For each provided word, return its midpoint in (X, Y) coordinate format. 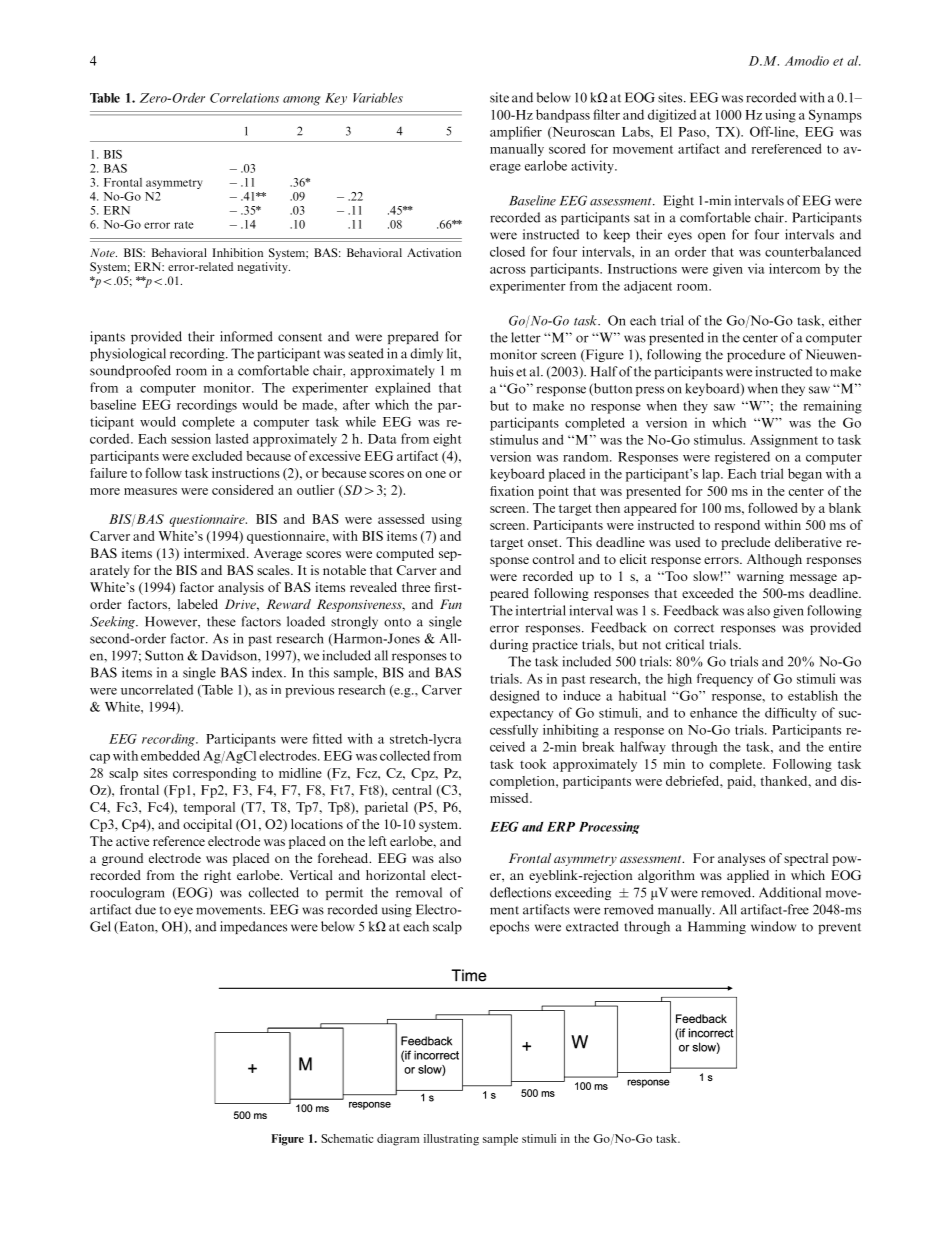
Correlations (244, 98)
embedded (170, 755)
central (411, 790)
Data (382, 439)
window (773, 926)
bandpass (563, 116)
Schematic (347, 1138)
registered (742, 458)
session (191, 438)
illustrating (451, 1140)
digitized (672, 116)
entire (845, 746)
